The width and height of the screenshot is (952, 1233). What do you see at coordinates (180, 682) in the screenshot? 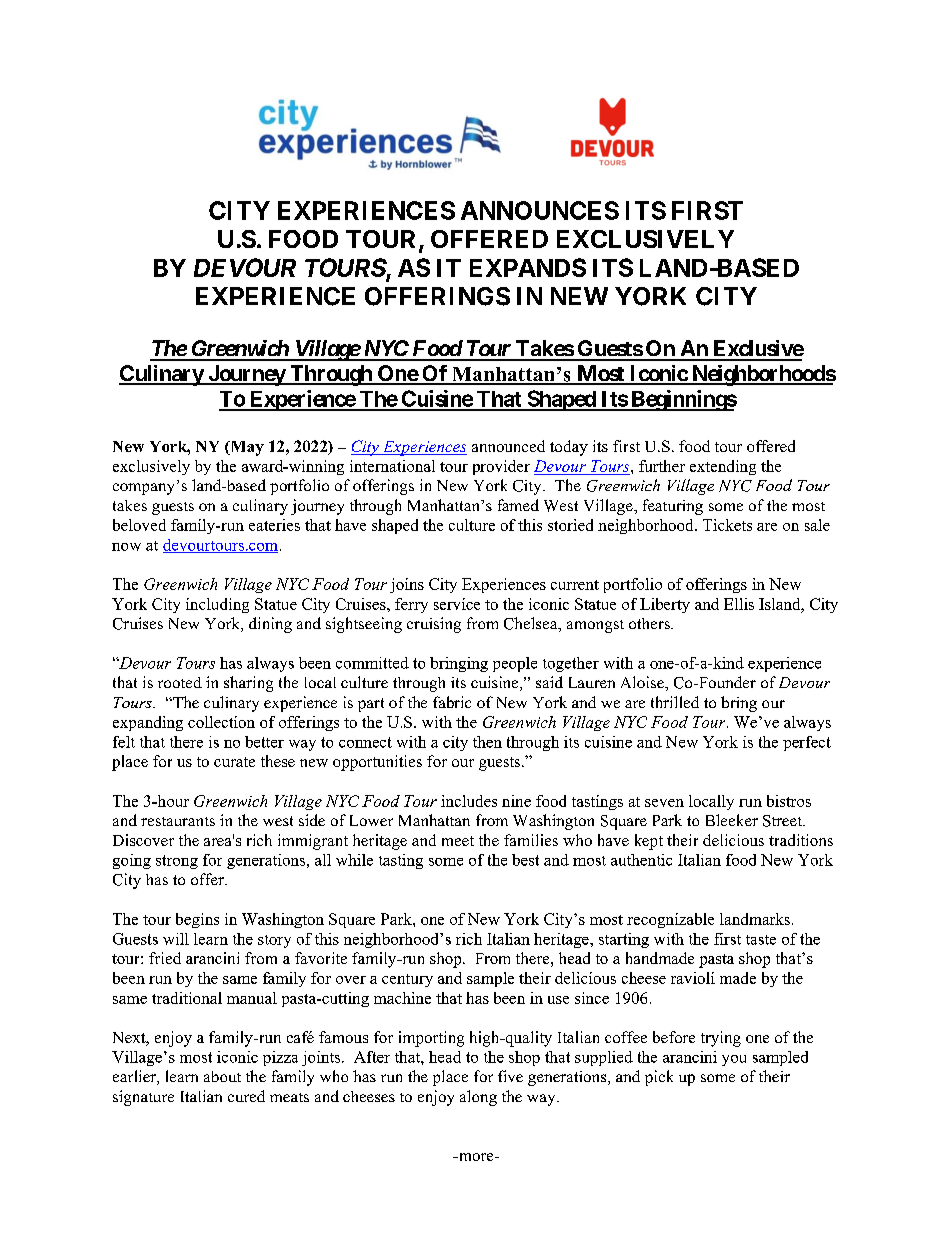
I see `rooted` at bounding box center [180, 682].
